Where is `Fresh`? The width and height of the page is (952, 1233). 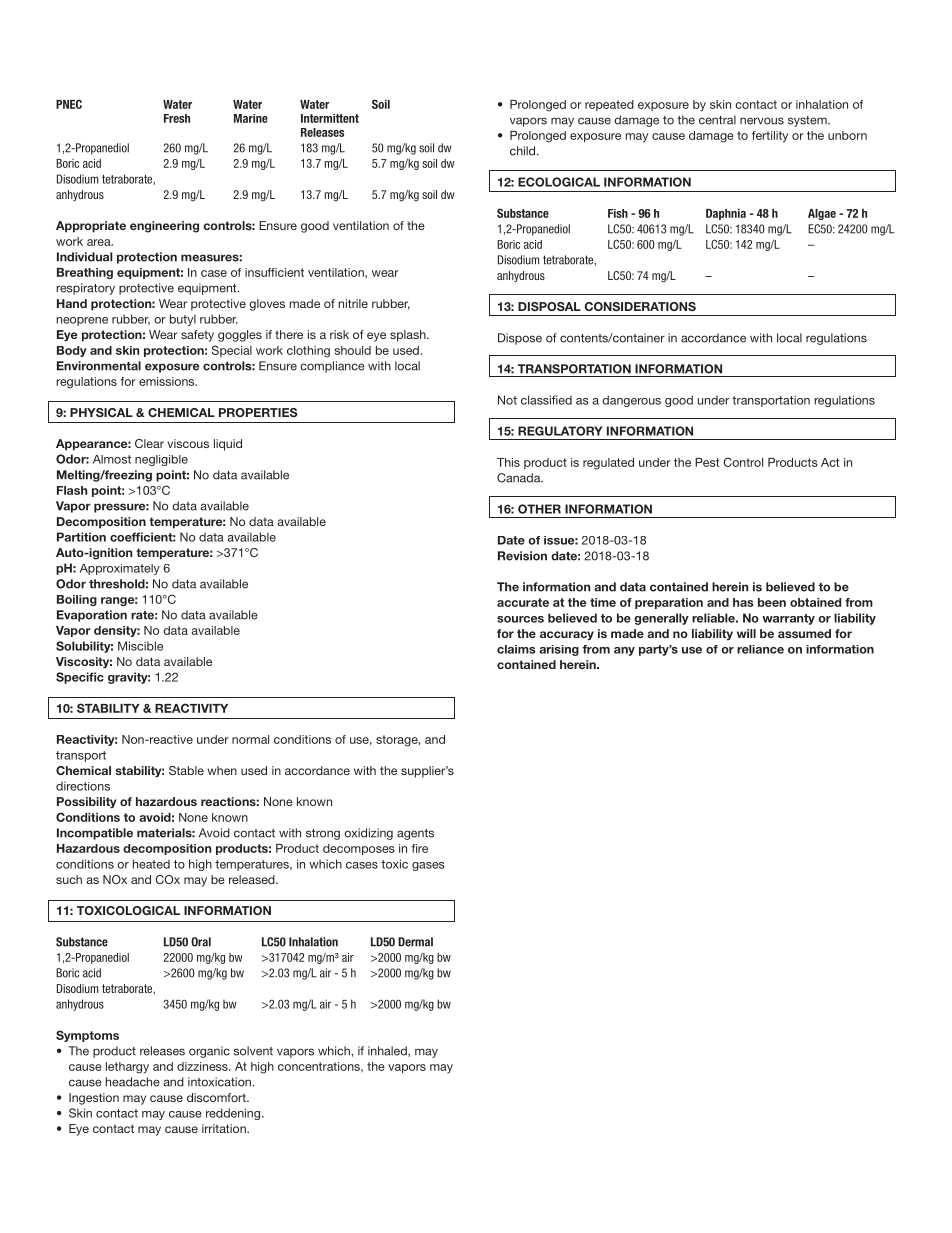 Fresh is located at coordinates (177, 118).
